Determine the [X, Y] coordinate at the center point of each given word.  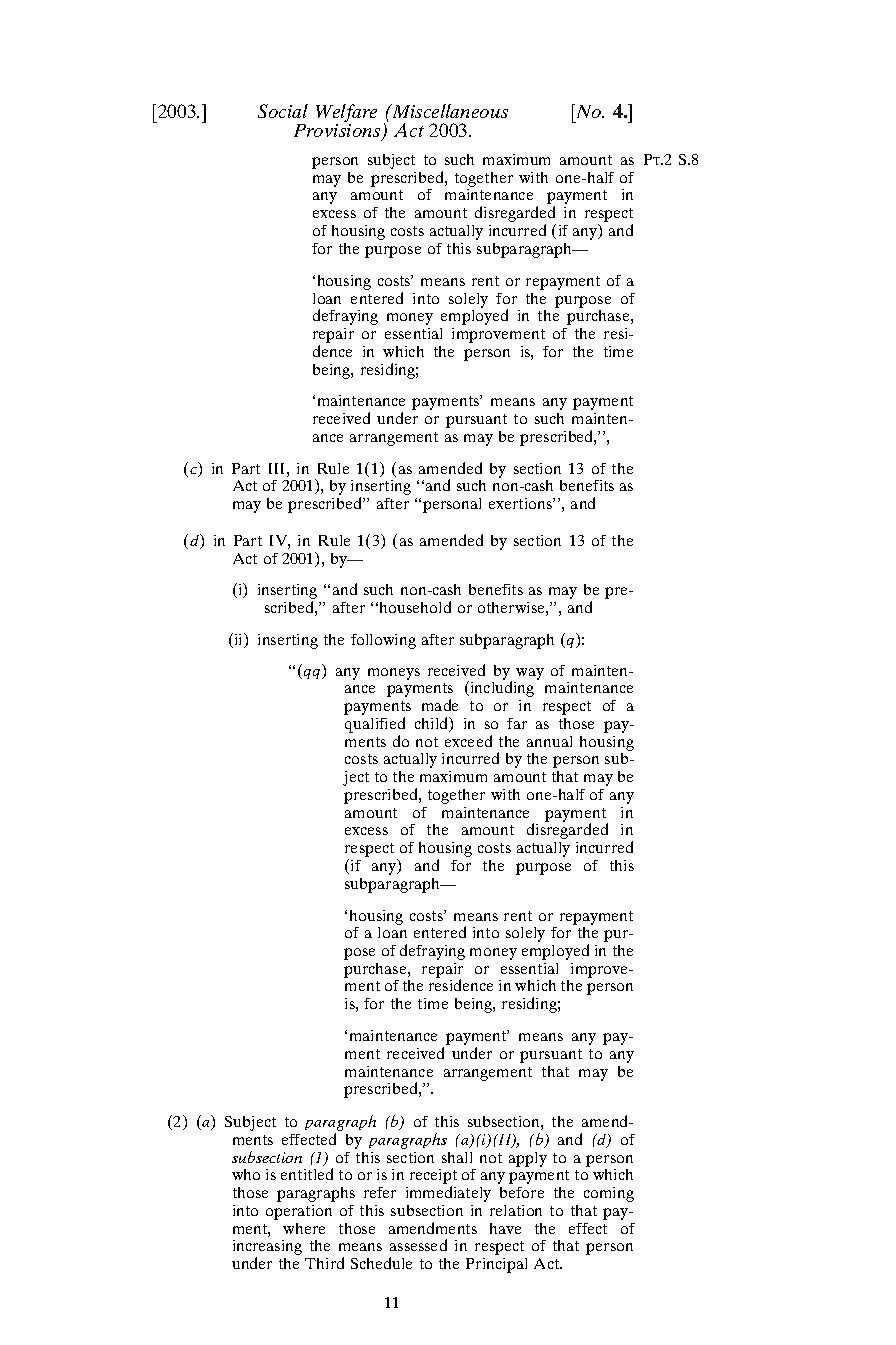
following [383, 641]
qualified [375, 726]
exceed [468, 741]
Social [283, 111]
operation [299, 1212]
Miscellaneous [449, 111]
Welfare [346, 114]
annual [549, 741]
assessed [418, 1245]
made [440, 705]
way [530, 674]
